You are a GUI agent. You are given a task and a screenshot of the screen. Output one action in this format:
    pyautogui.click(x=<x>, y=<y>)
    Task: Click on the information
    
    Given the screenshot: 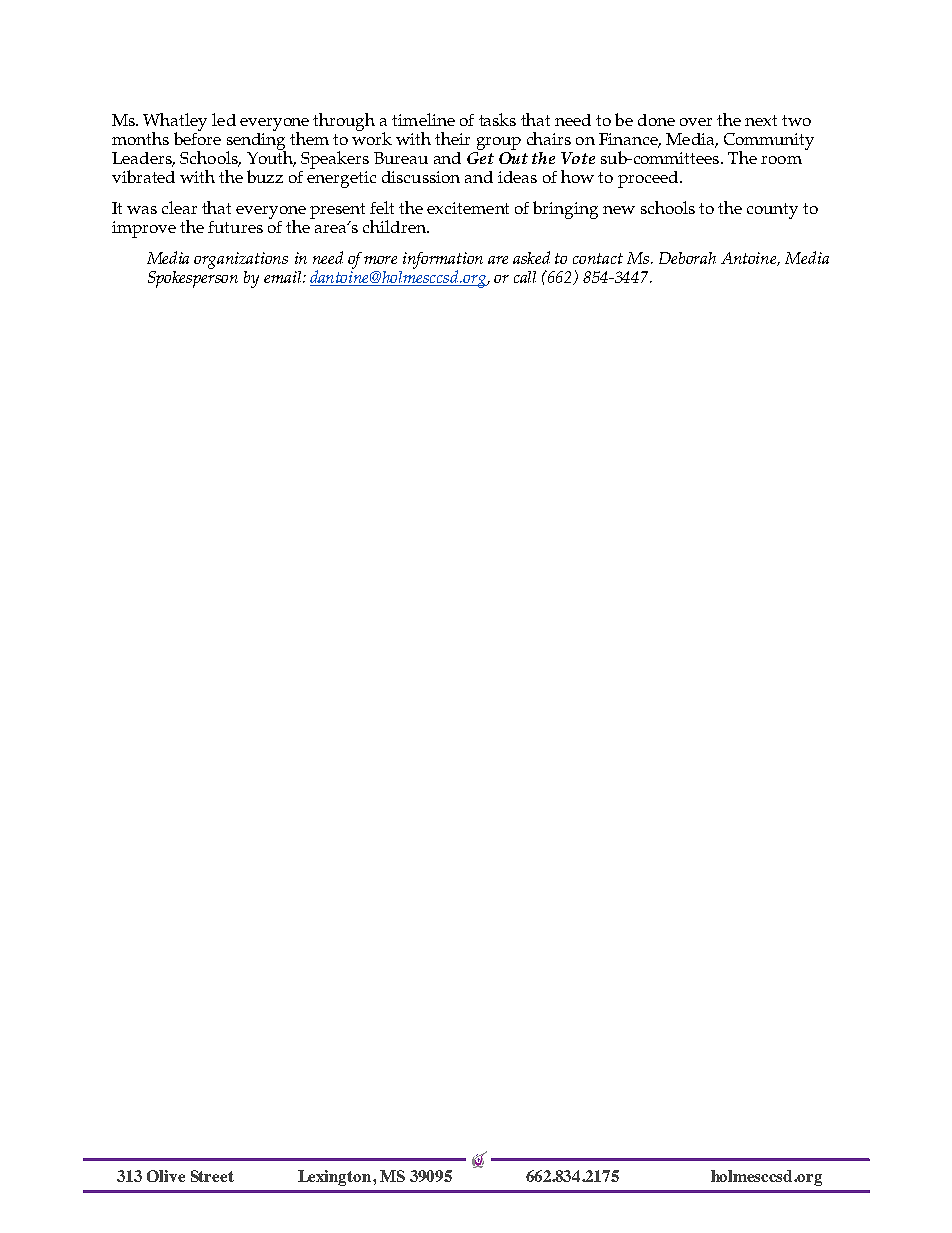 What is the action you would take?
    pyautogui.click(x=442, y=262)
